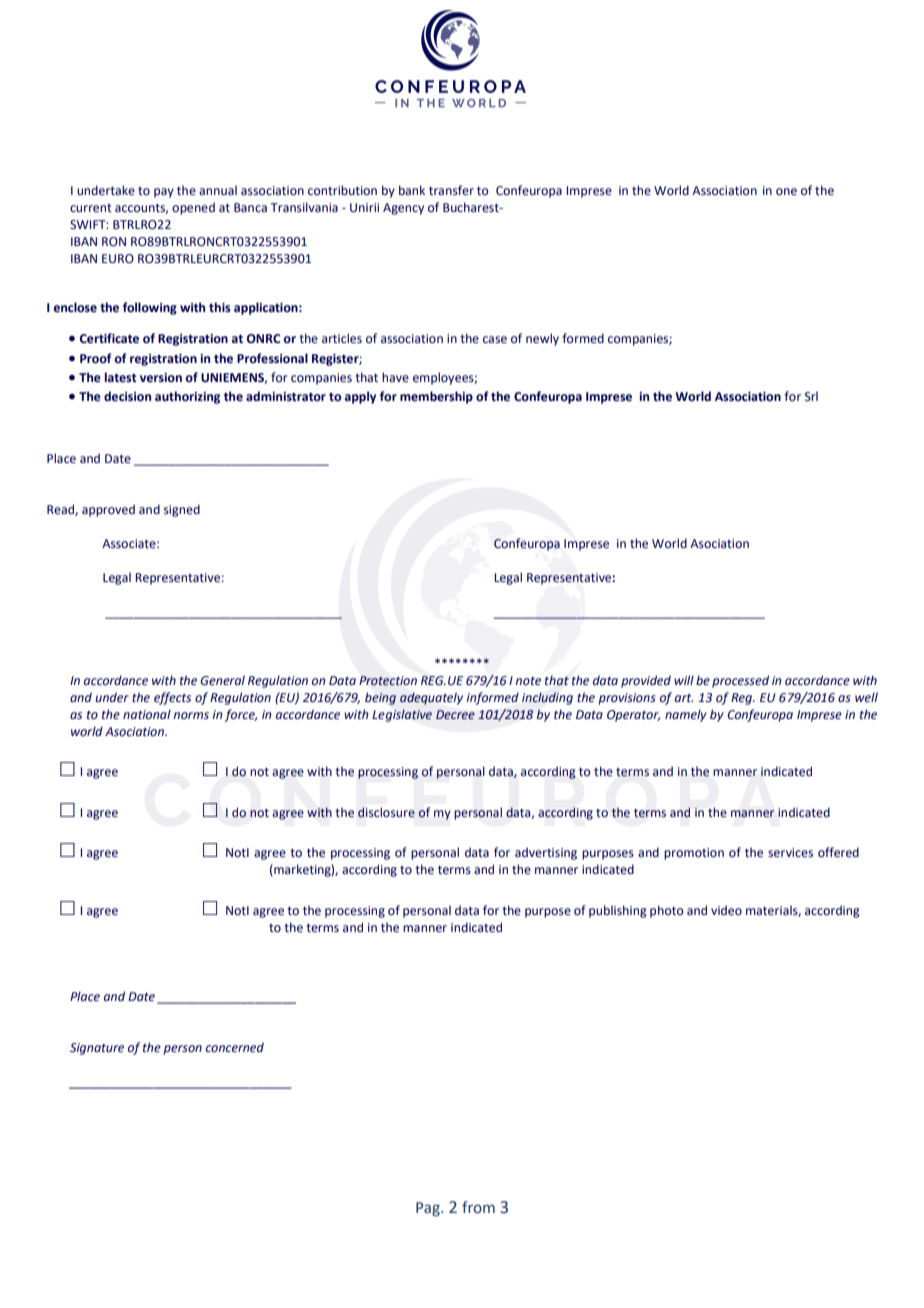 This page has height=1308, width=924. I want to click on opened, so click(193, 208).
